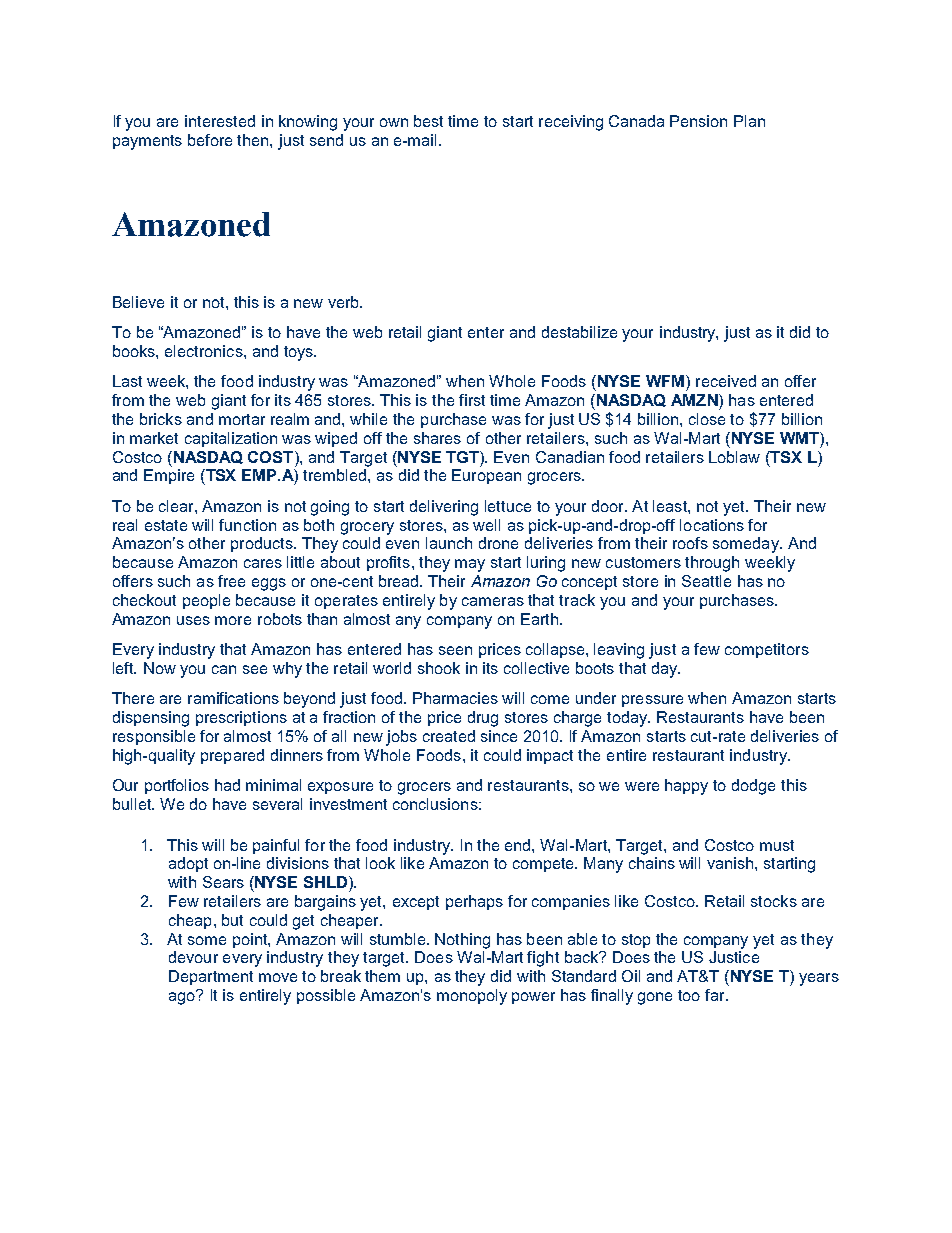 Image resolution: width=952 pixels, height=1233 pixels. Describe the element at coordinates (749, 121) in the document. I see `Plan` at that location.
